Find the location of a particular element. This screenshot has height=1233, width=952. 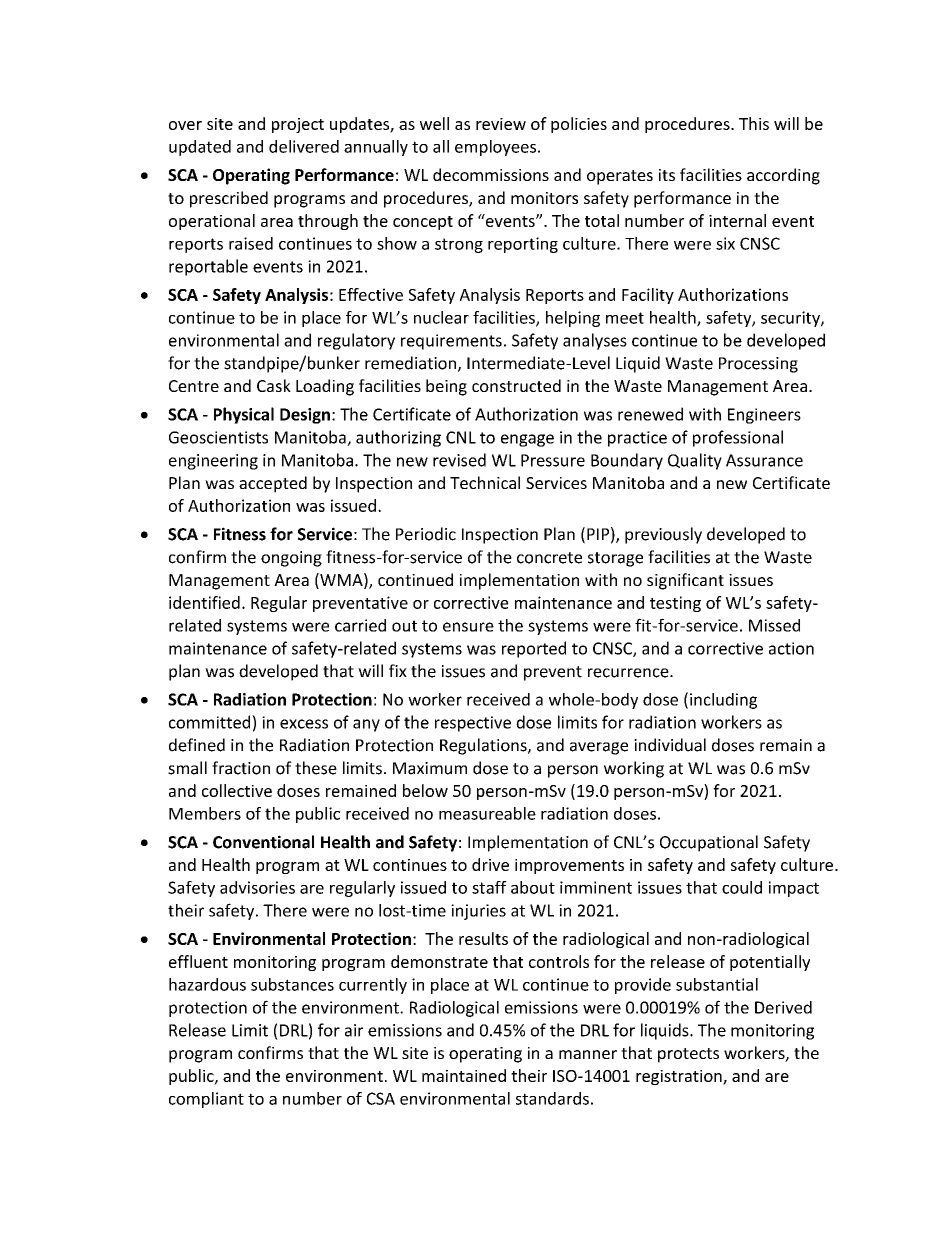

Occupational is located at coordinates (709, 843).
